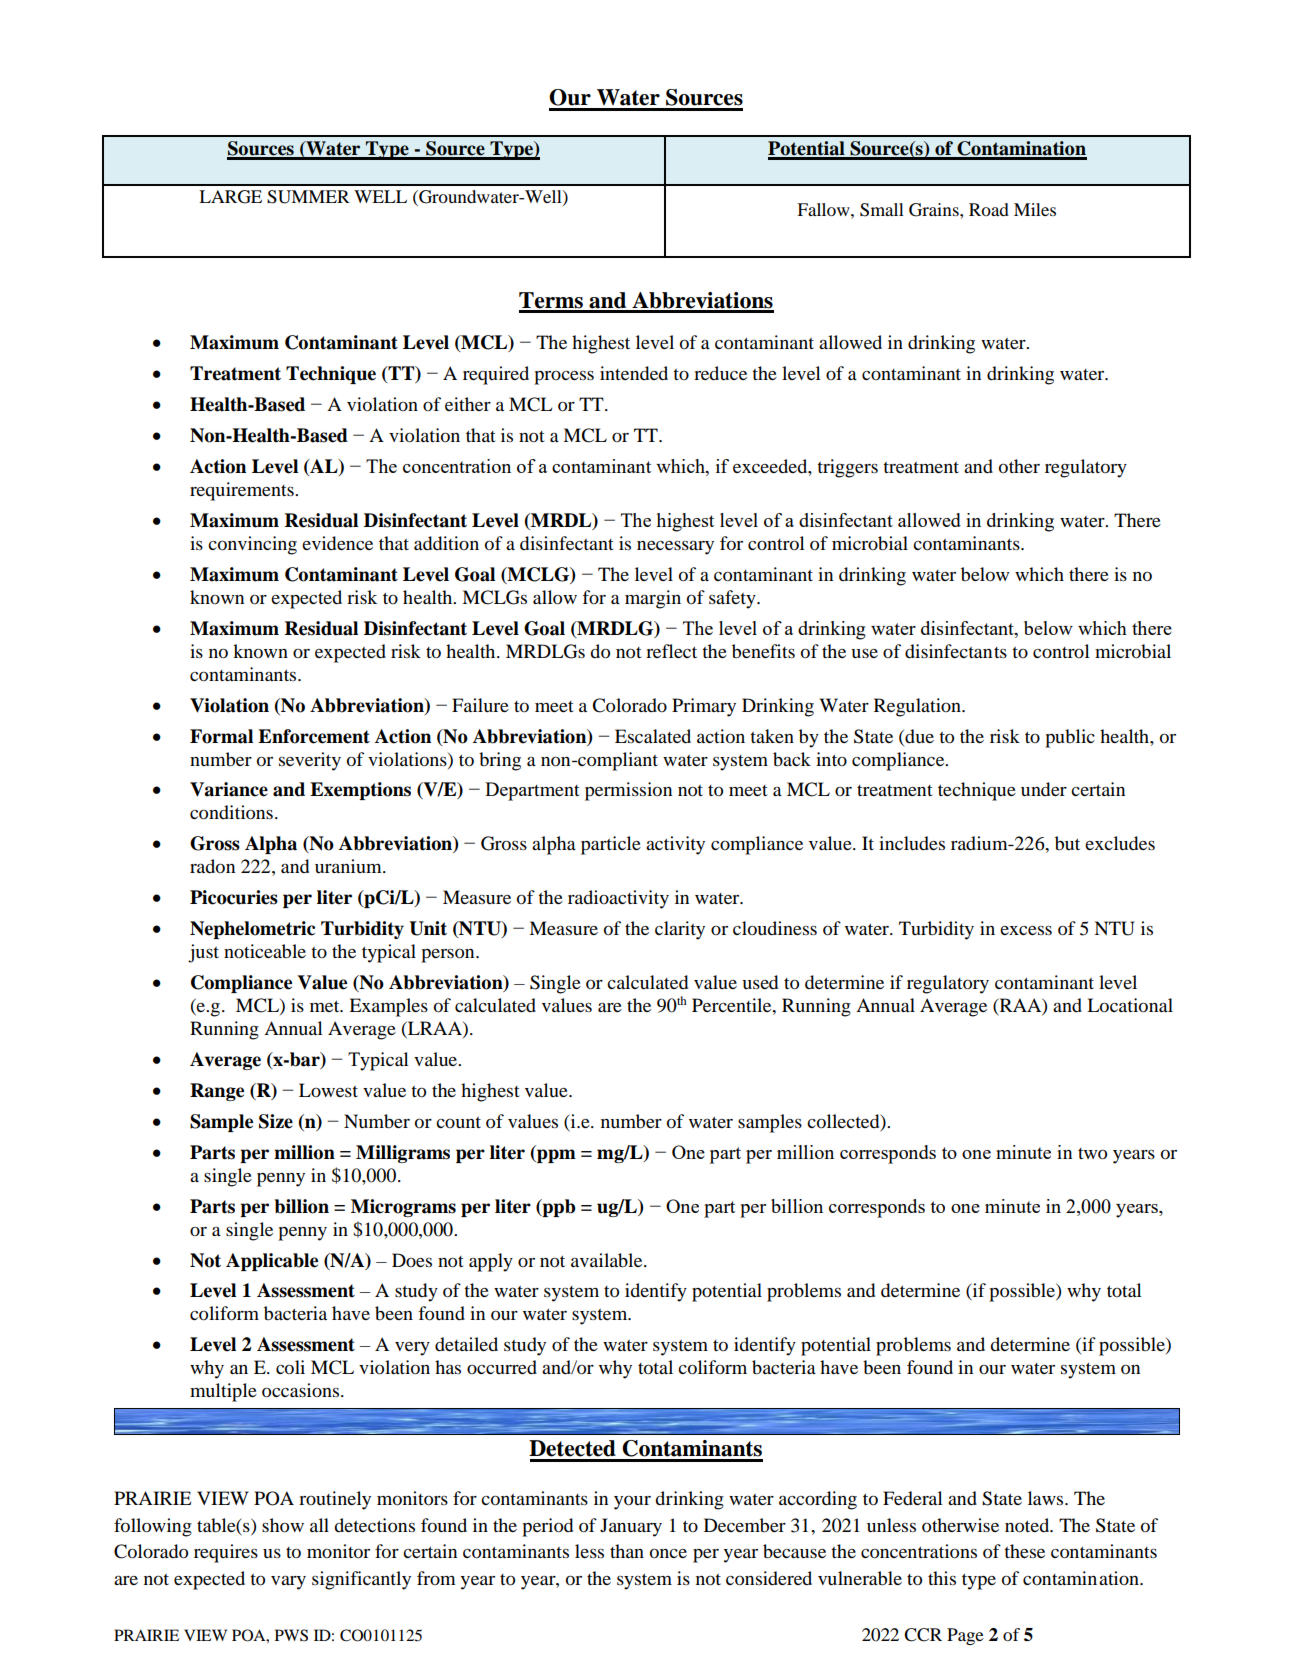 Image resolution: width=1292 pixels, height=1673 pixels. I want to click on clarity, so click(680, 930).
